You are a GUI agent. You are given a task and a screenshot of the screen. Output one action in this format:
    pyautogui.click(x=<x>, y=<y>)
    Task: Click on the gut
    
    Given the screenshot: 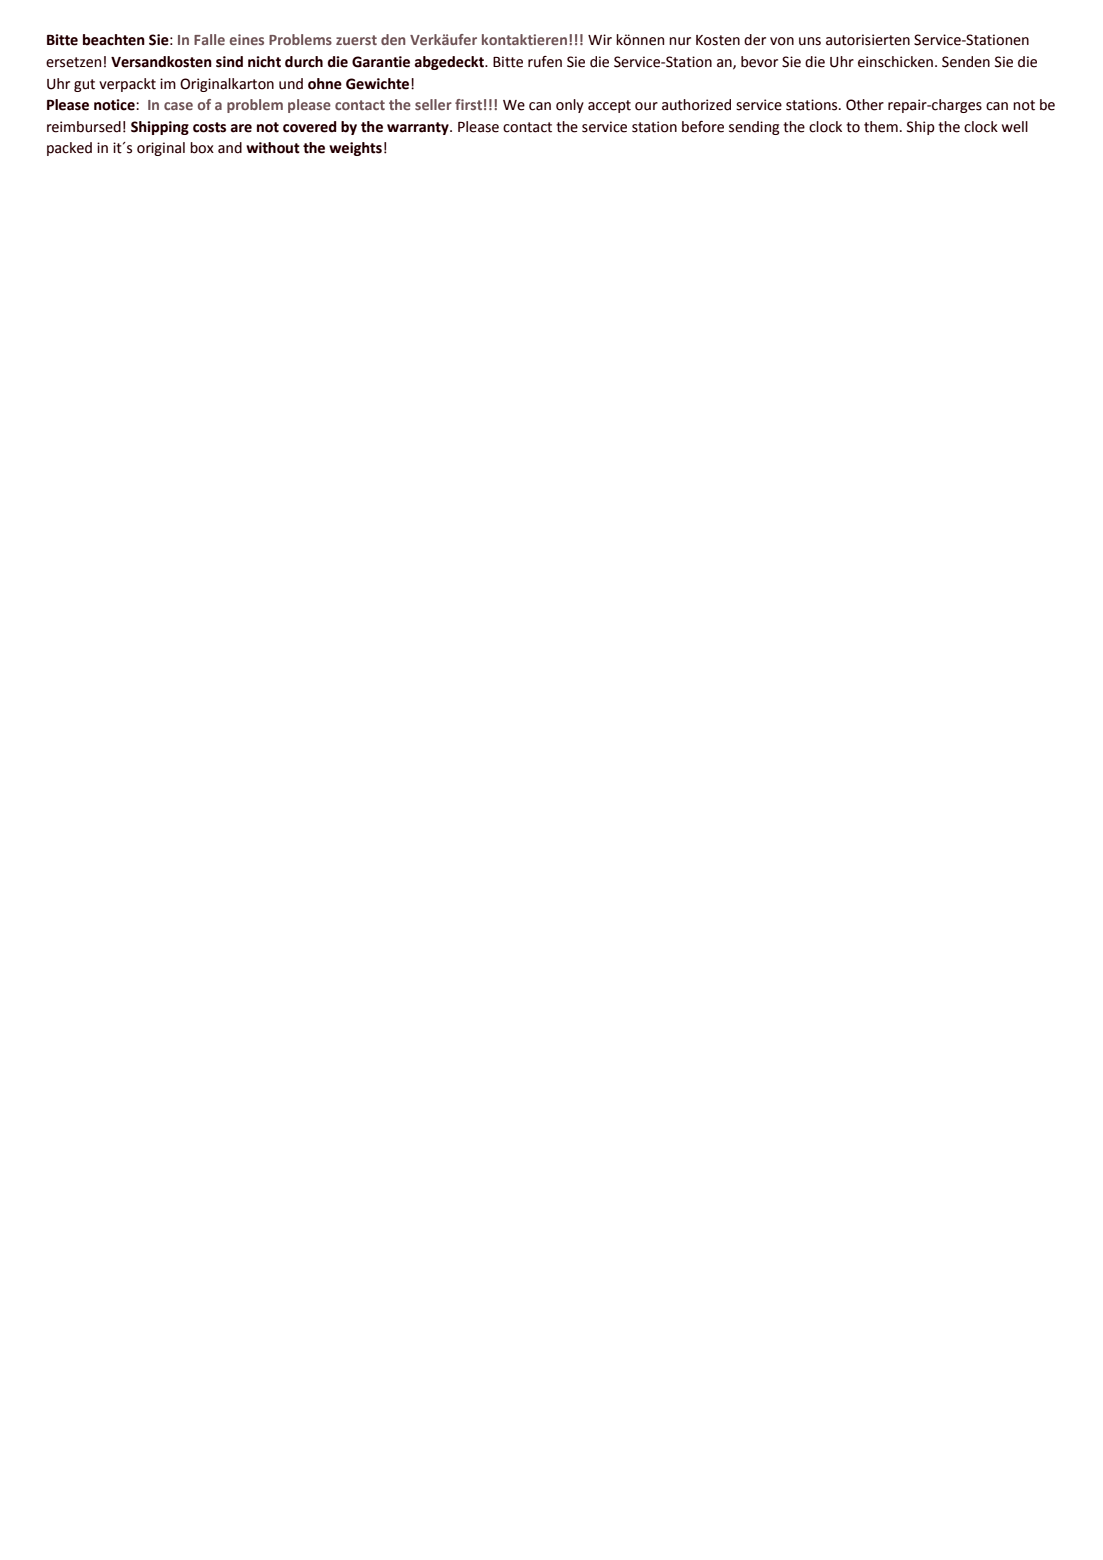 What is the action you would take?
    pyautogui.click(x=84, y=85)
